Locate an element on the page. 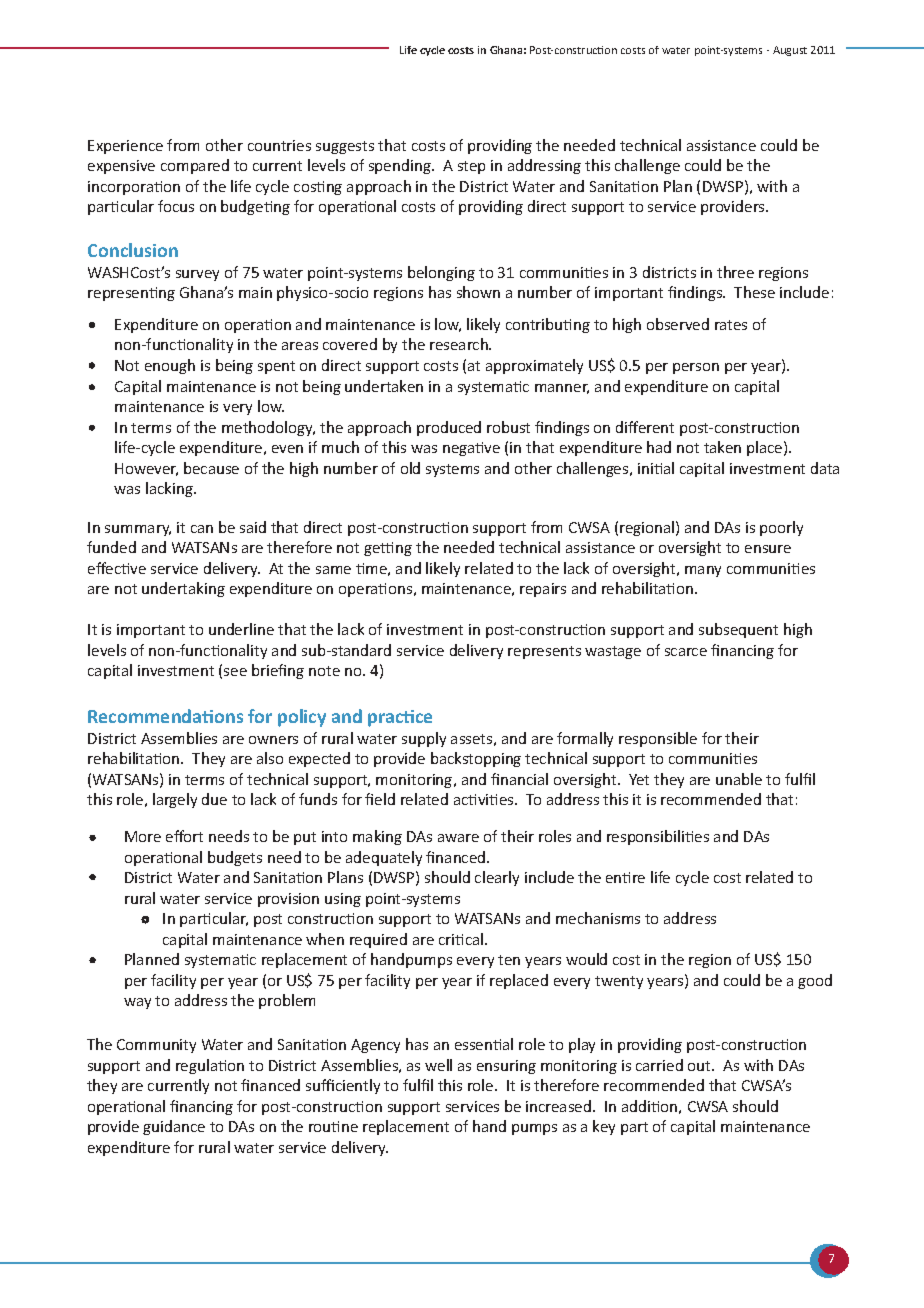 The image size is (924, 1308). aware is located at coordinates (458, 838).
